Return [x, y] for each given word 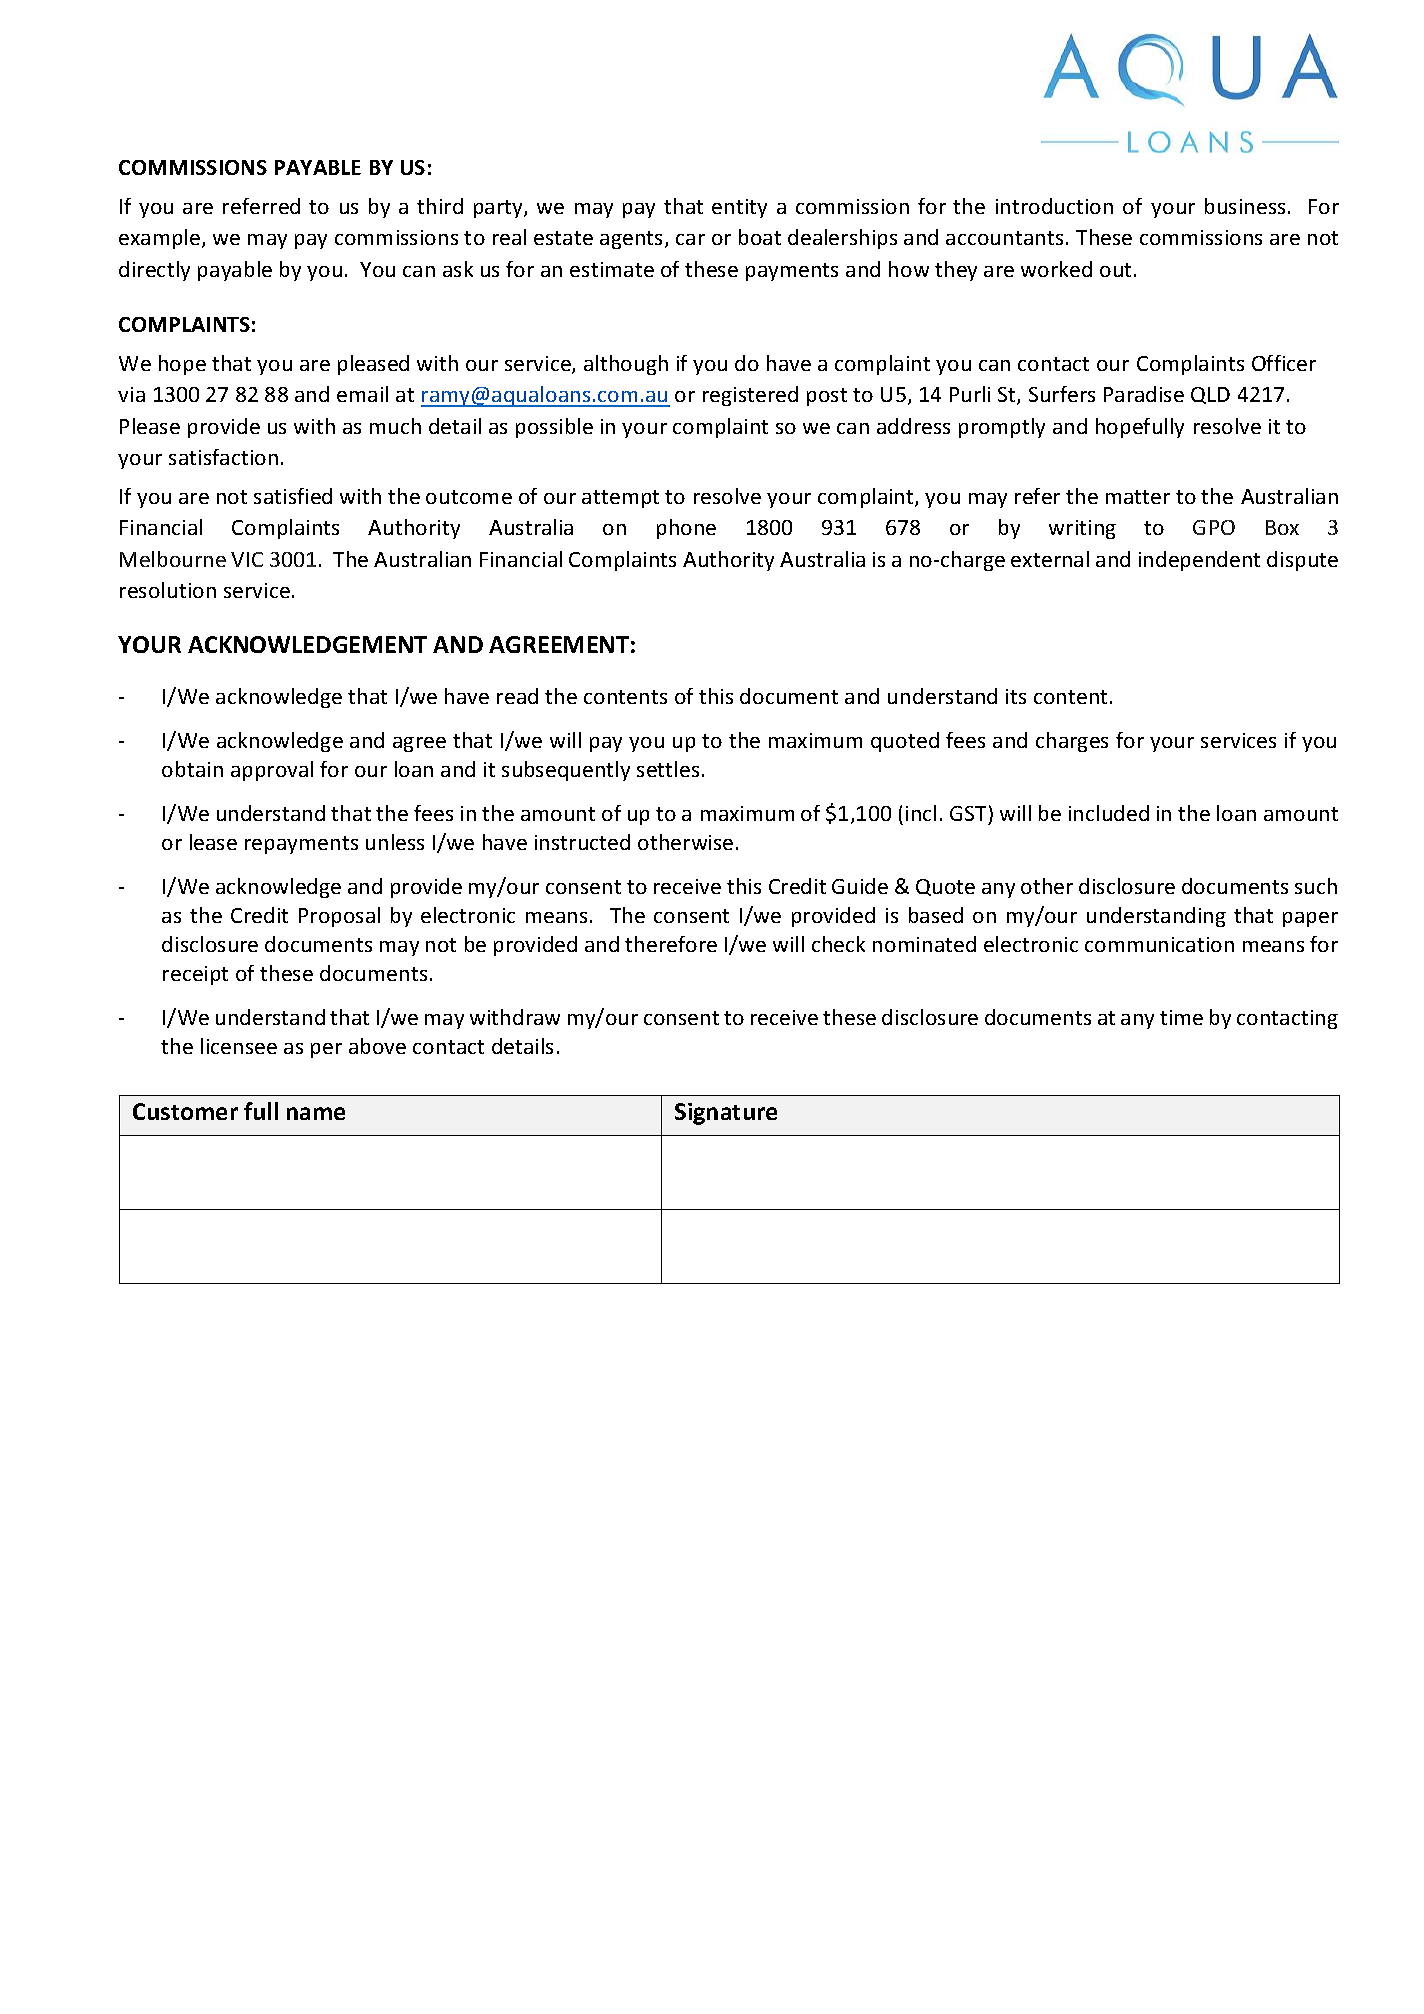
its [1016, 696]
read [517, 696]
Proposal [339, 917]
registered [750, 396]
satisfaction [223, 457]
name [316, 1113]
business [1245, 206]
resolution [168, 590]
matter [1138, 497]
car [690, 239]
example [161, 239]
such [1316, 886]
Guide [860, 886]
